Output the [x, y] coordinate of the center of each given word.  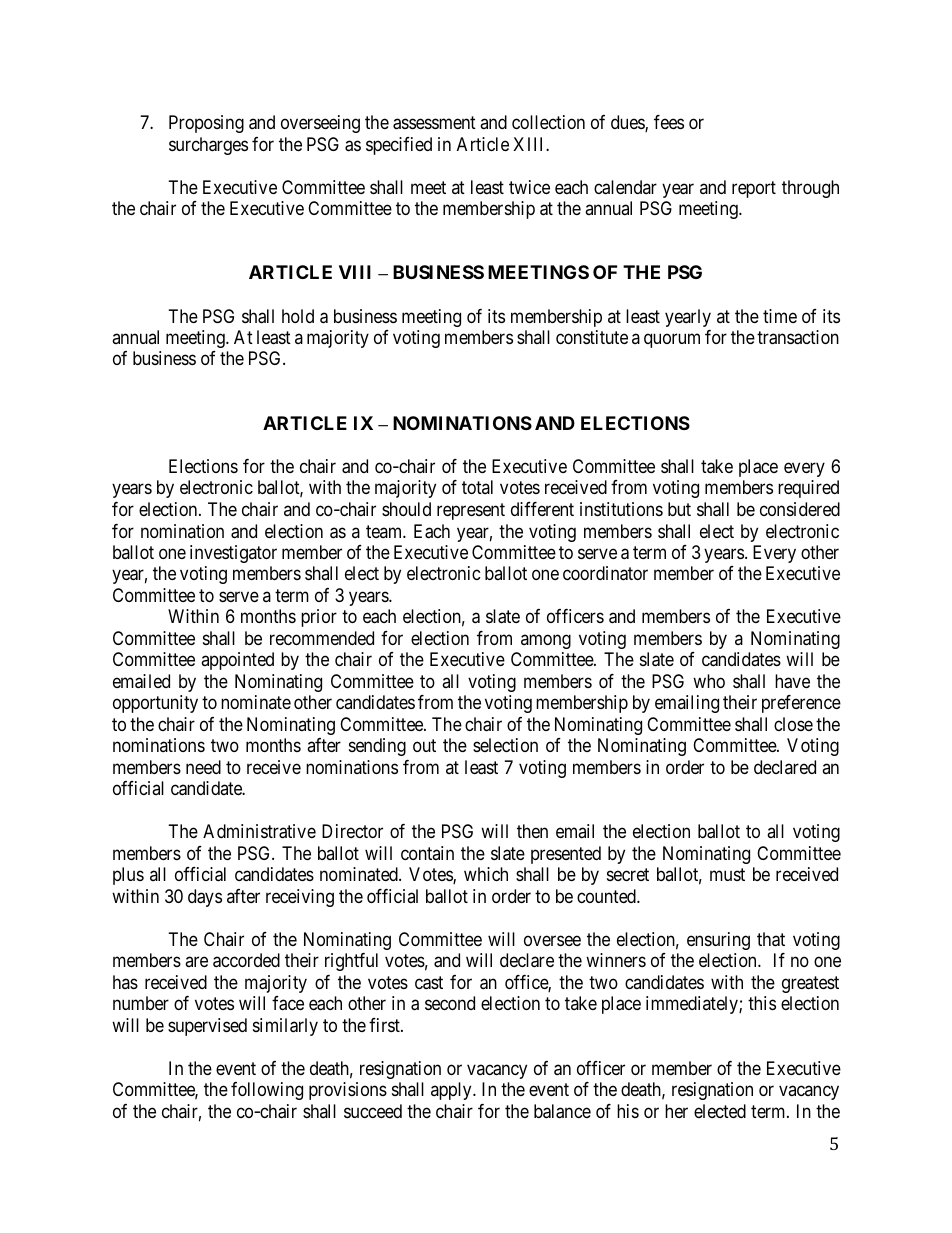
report [754, 189]
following [267, 1091]
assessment [434, 123]
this [762, 1003]
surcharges [208, 146]
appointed [237, 661]
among [546, 641]
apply [452, 1091]
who [709, 681]
